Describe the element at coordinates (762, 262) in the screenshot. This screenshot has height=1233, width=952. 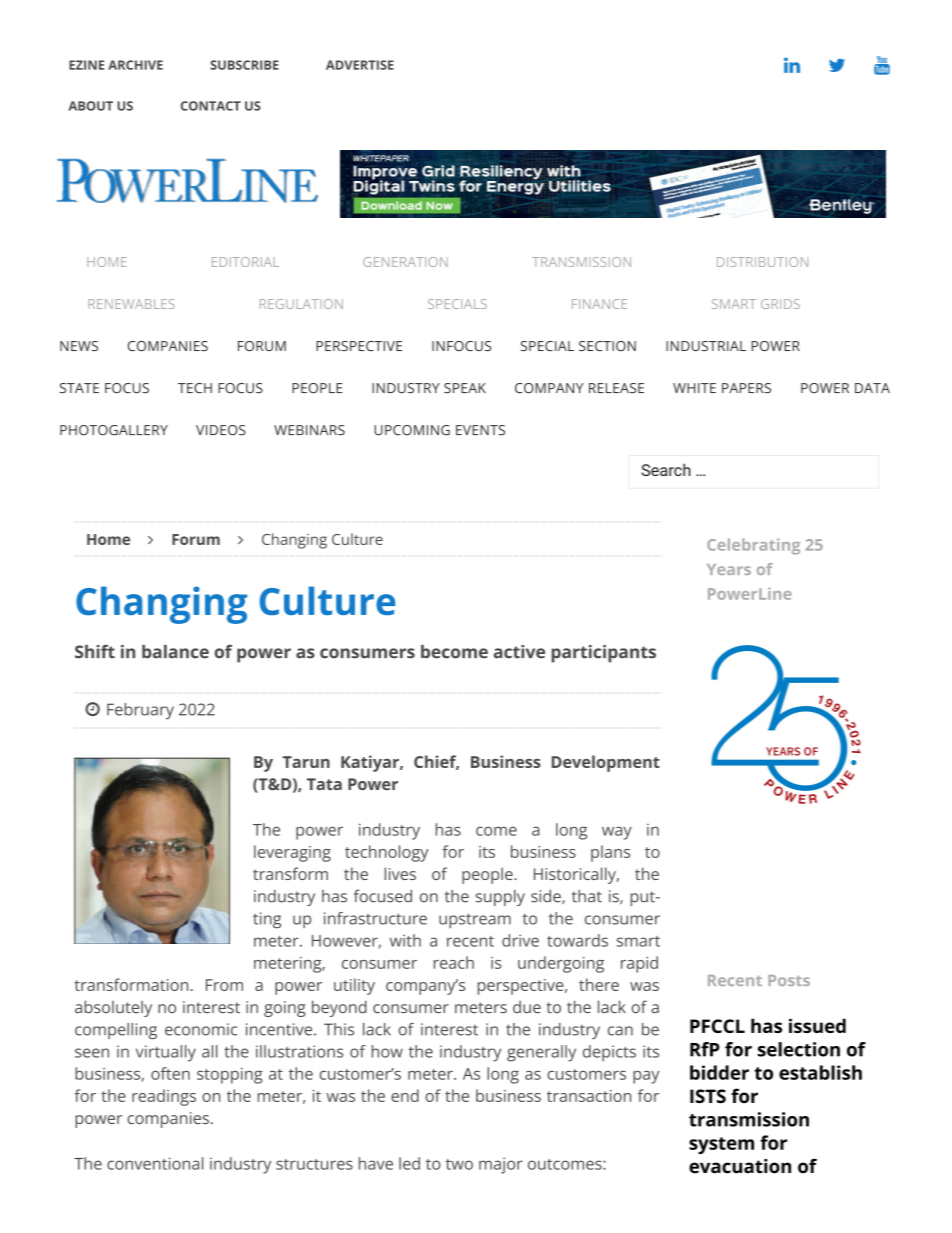
I see `DISTRIBUTION` at that location.
